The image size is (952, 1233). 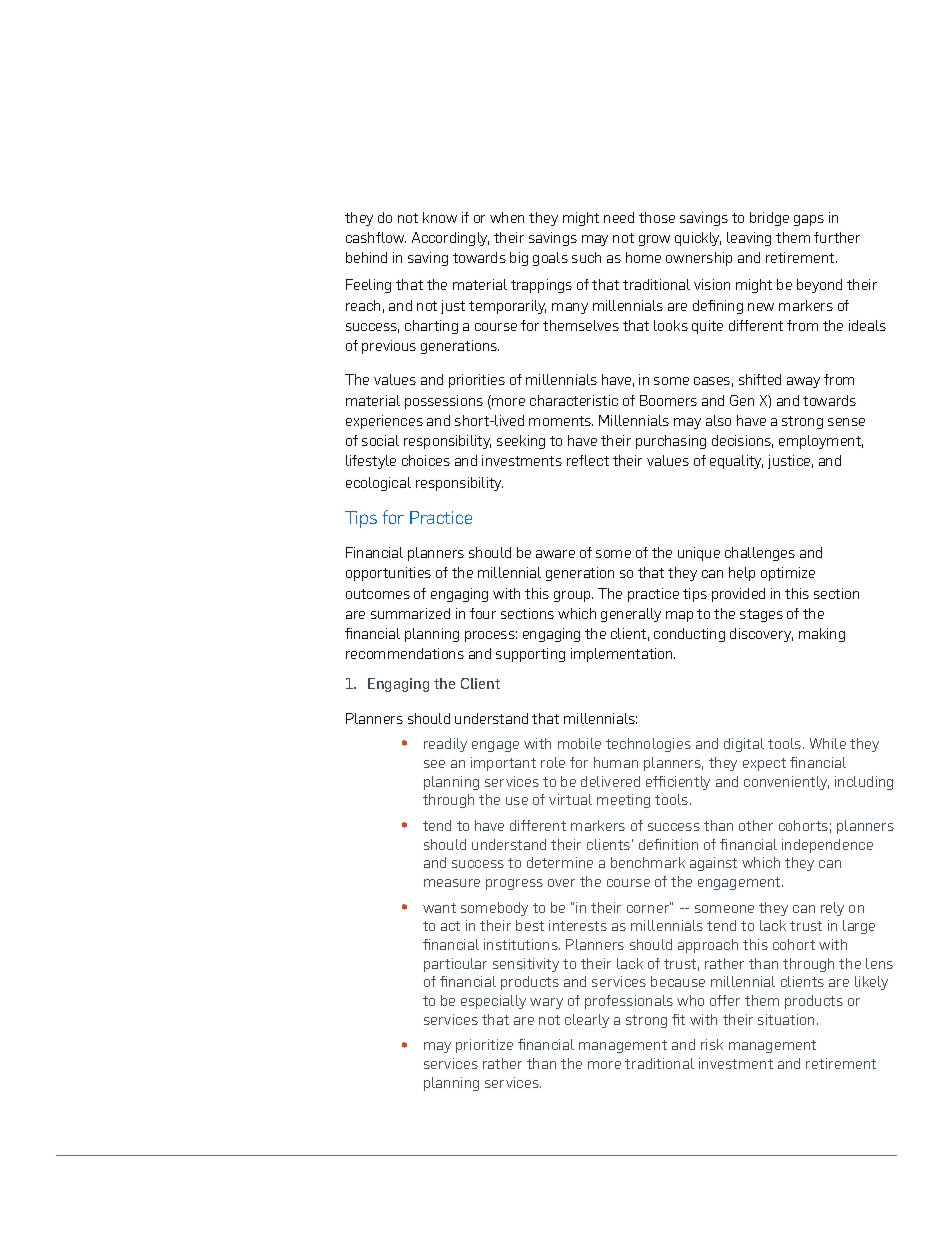 I want to click on home, so click(x=643, y=257).
